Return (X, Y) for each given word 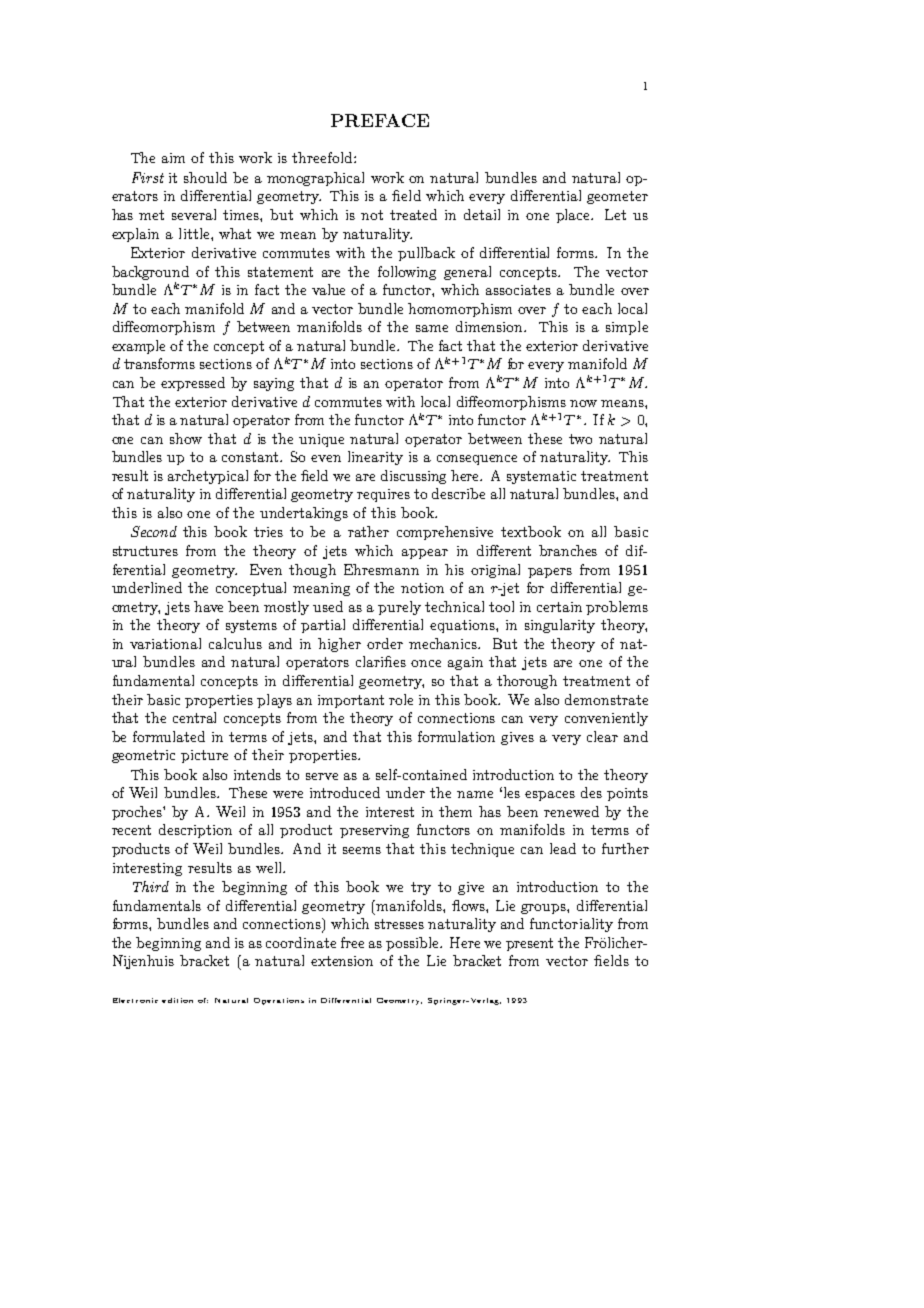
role (401, 699)
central (194, 717)
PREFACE (380, 120)
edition (177, 1000)
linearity (375, 458)
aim (173, 158)
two (580, 439)
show (186, 438)
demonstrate (606, 699)
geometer (617, 197)
